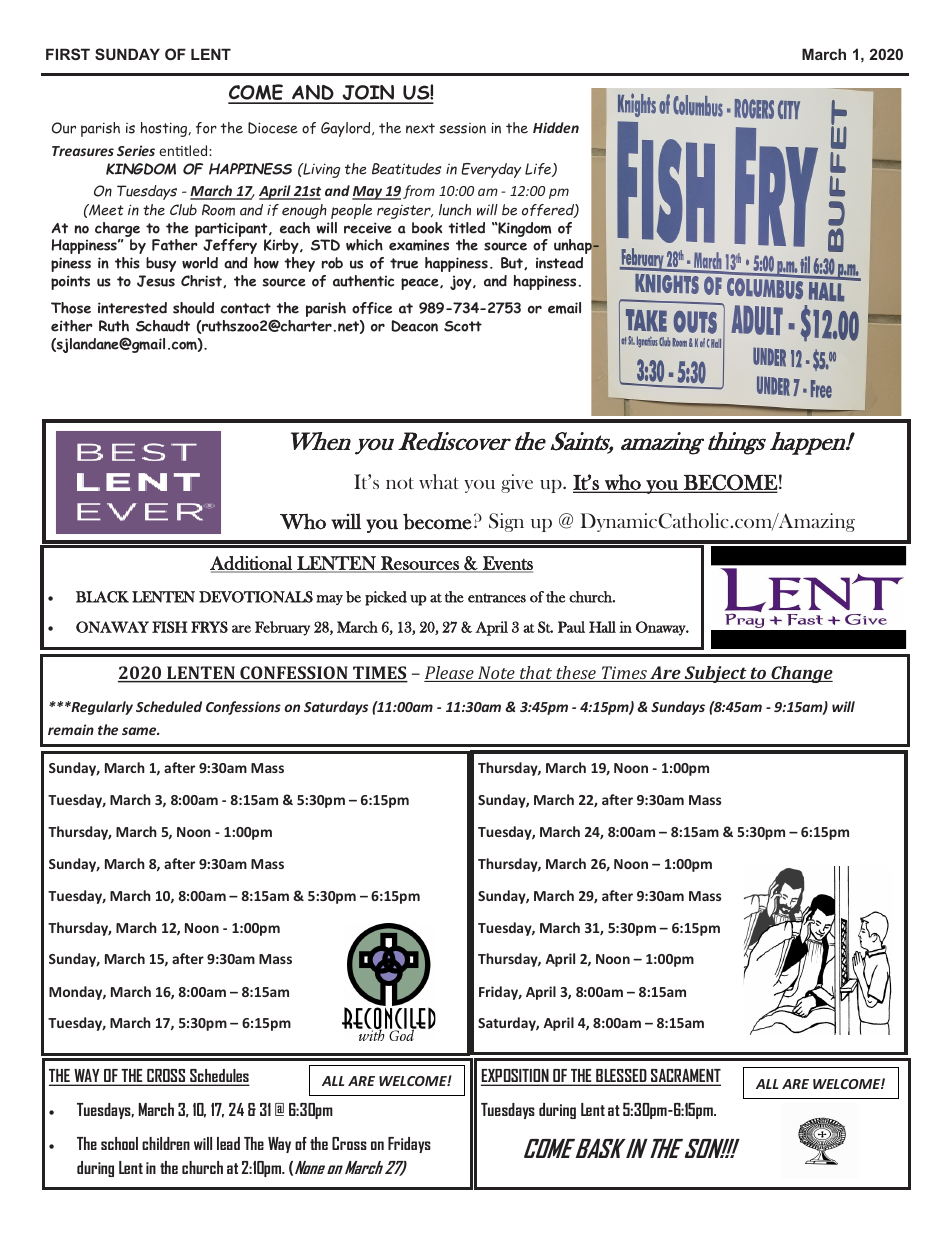 Image resolution: width=952 pixels, height=1233 pixels. I want to click on picked, so click(386, 598).
